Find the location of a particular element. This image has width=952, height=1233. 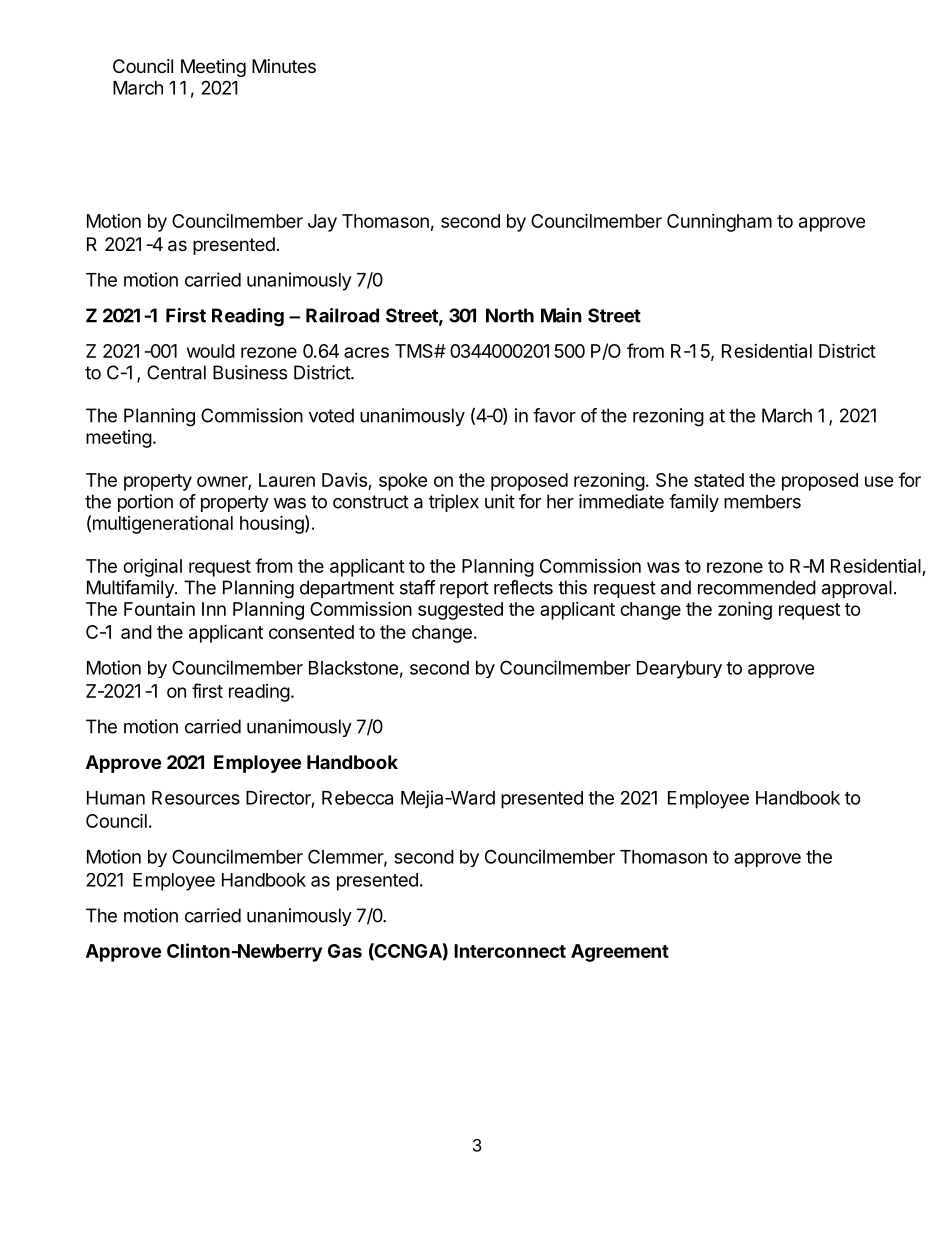

Blackstone is located at coordinates (353, 668).
